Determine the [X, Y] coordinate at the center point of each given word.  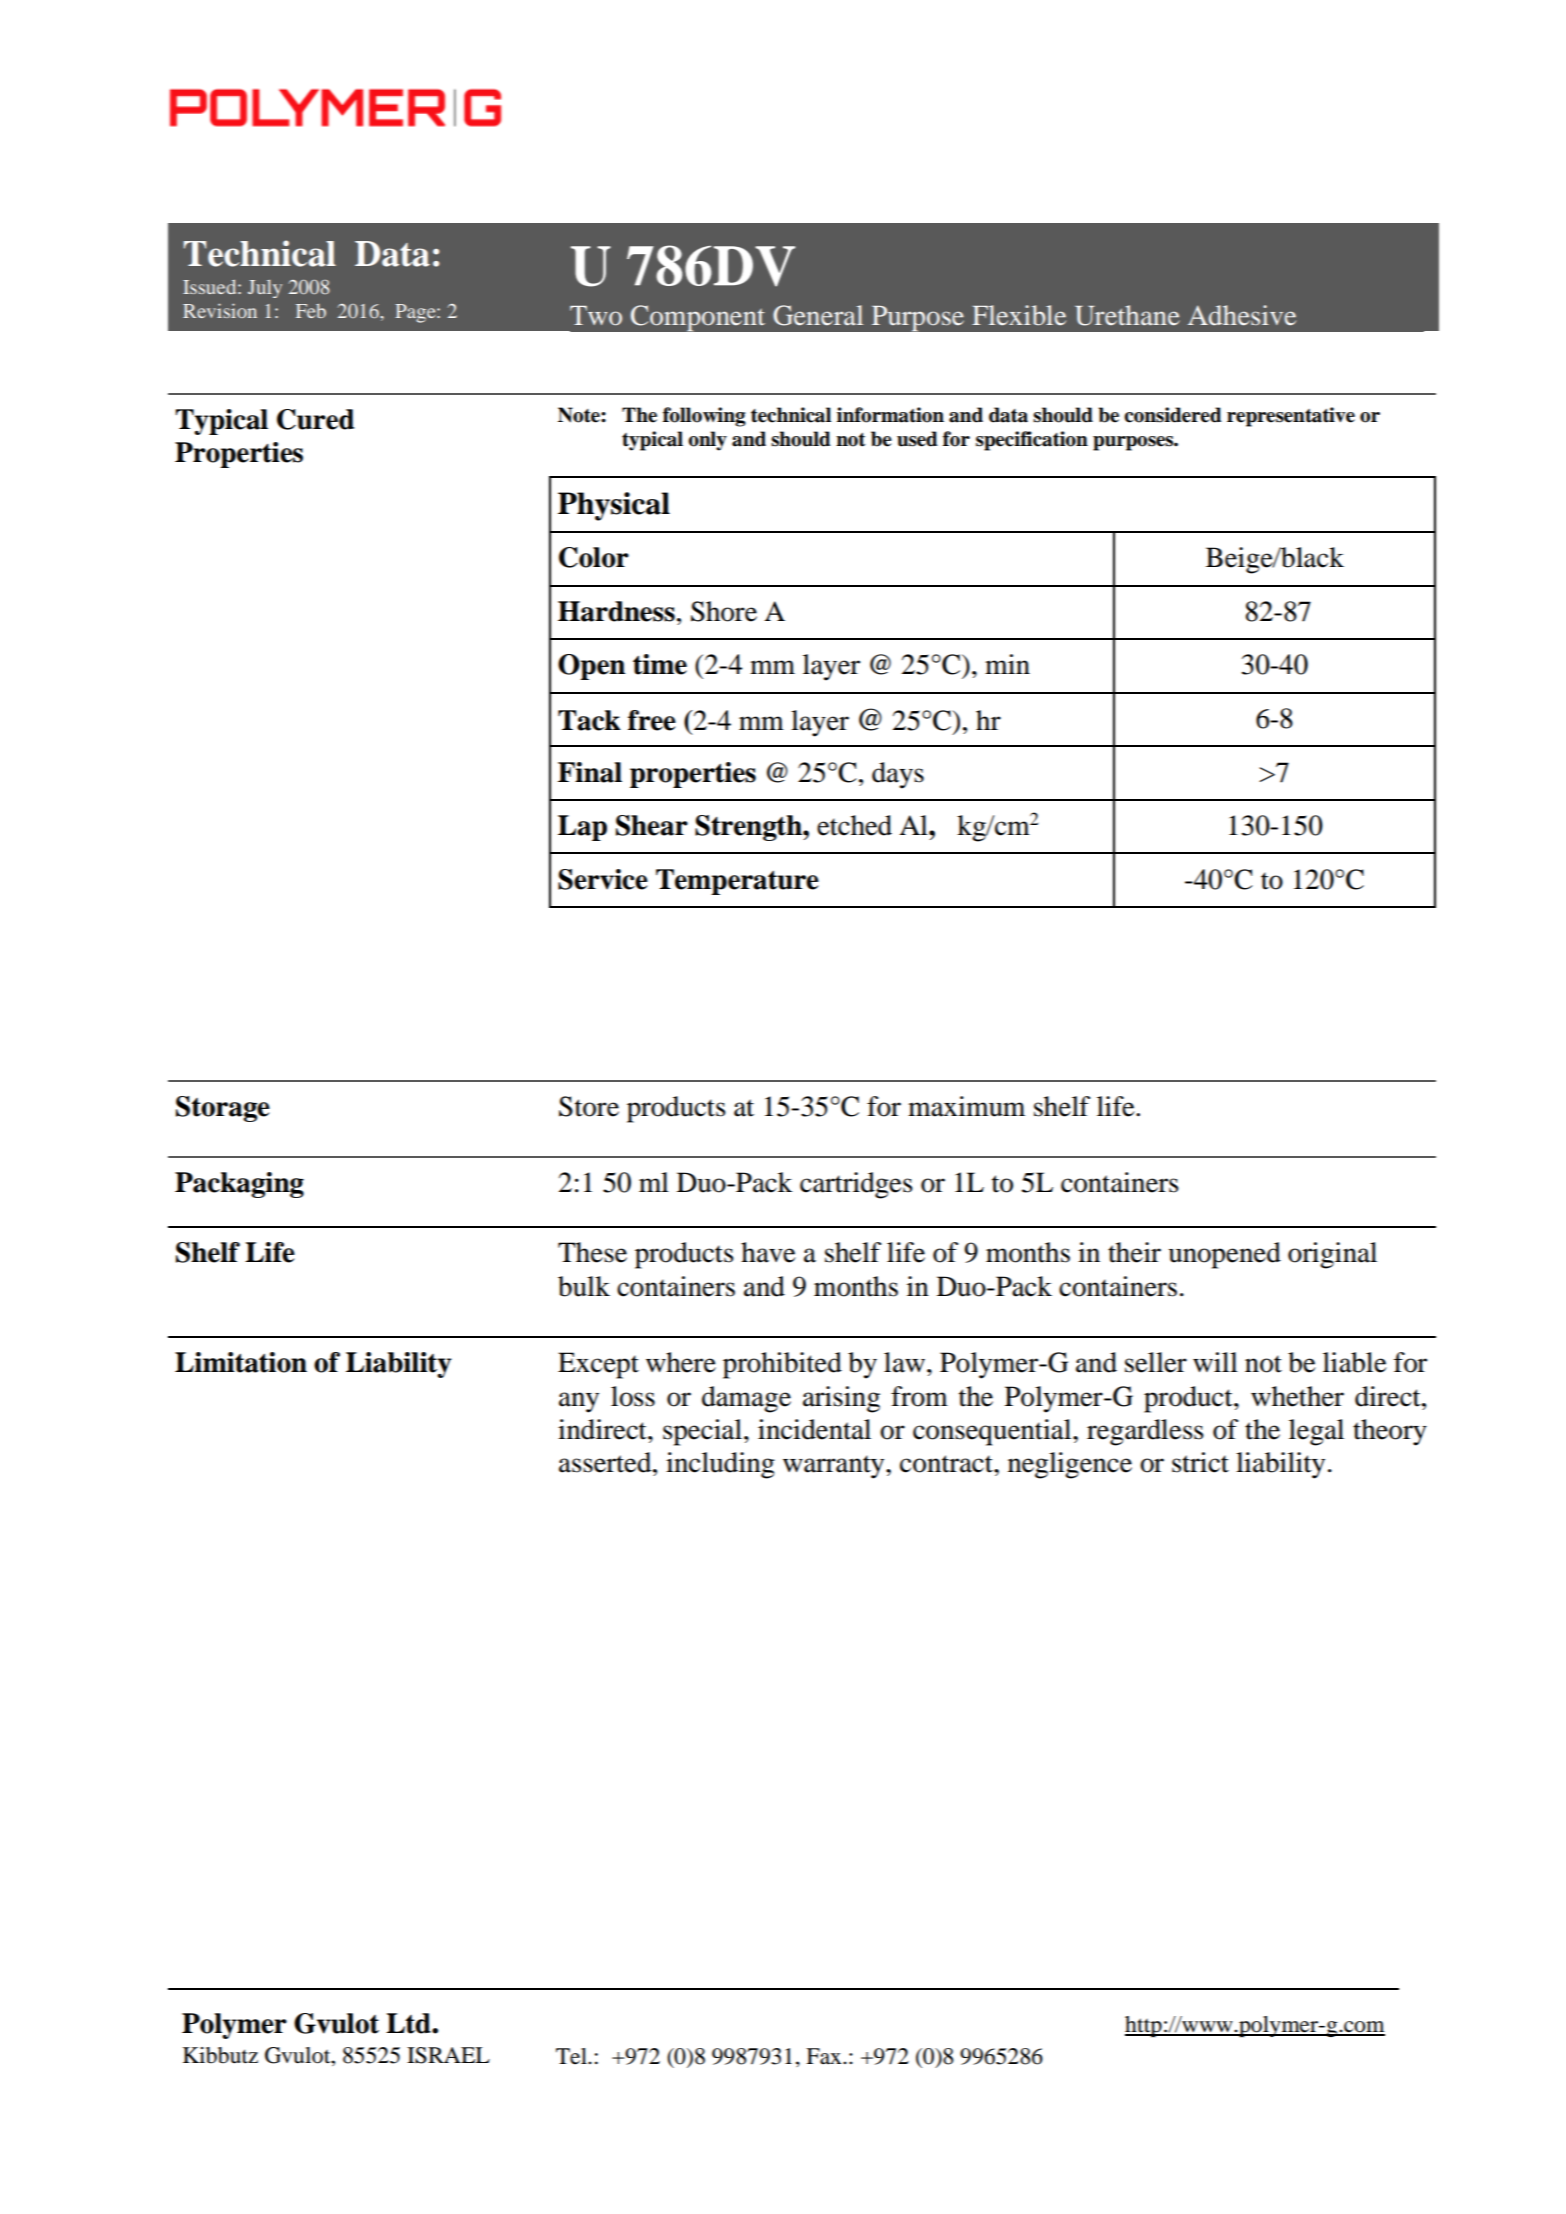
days [898, 775]
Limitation [241, 1362]
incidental [814, 1429]
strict [1200, 1462]
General [818, 315]
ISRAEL [448, 2055]
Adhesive [1242, 315]
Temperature [737, 882]
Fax [825, 2056]
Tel [572, 2056]
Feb [311, 311]
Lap [582, 828]
